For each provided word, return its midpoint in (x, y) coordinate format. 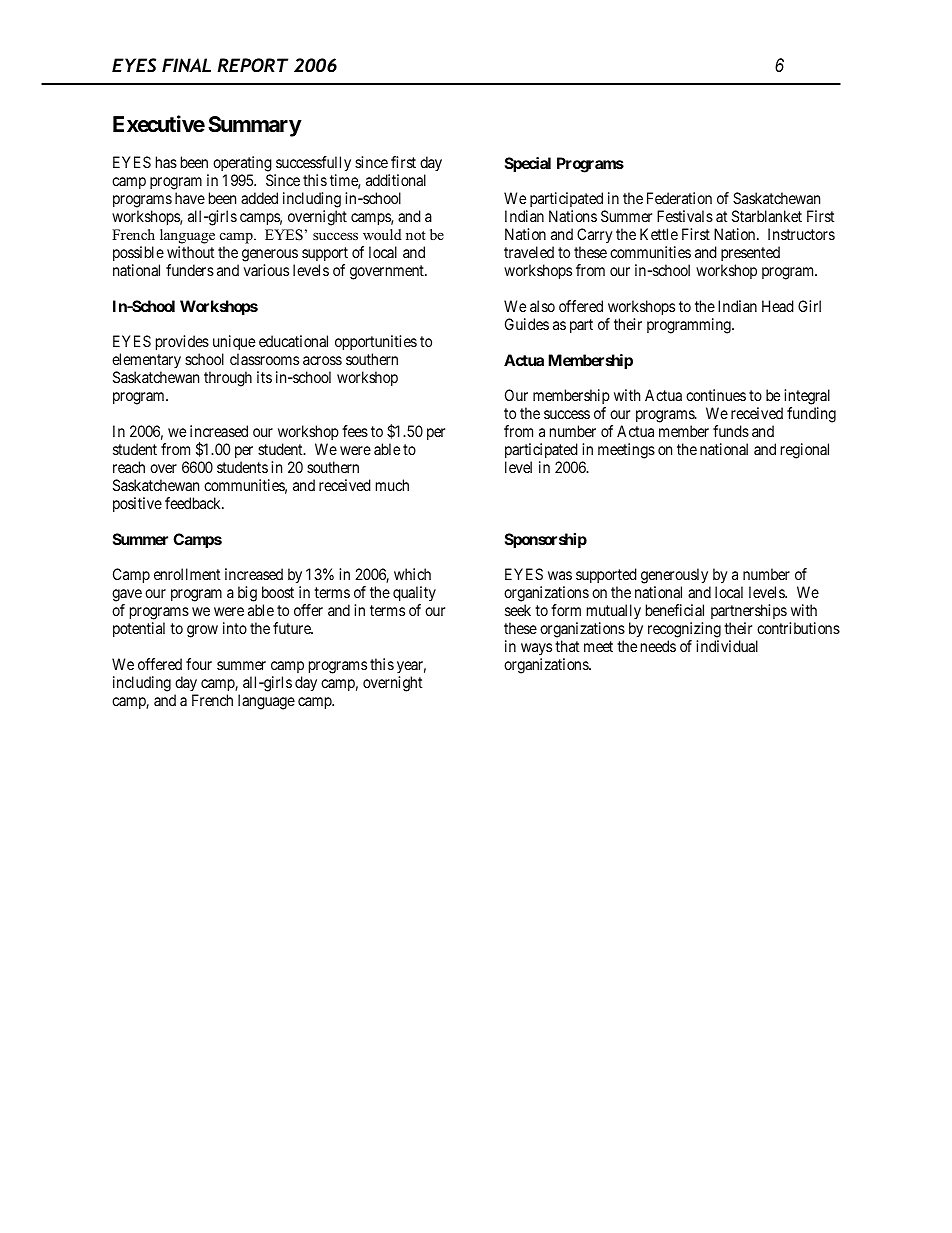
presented (750, 253)
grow (202, 631)
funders (190, 270)
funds (731, 431)
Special (528, 165)
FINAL (186, 65)
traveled (529, 252)
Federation (679, 198)
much (392, 485)
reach (129, 467)
